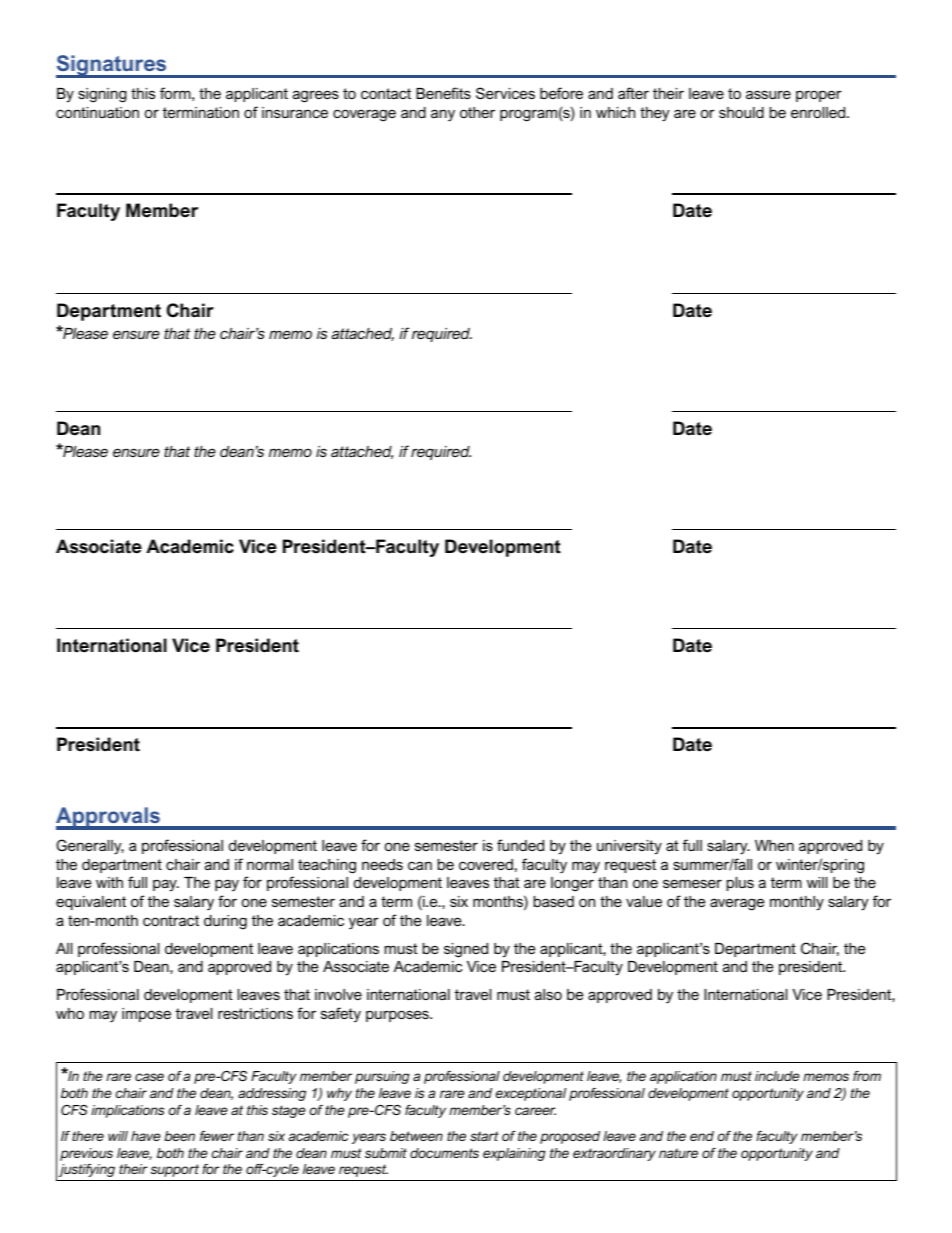 Image resolution: width=952 pixels, height=1233 pixels. Describe the element at coordinates (741, 112) in the image. I see `should` at that location.
